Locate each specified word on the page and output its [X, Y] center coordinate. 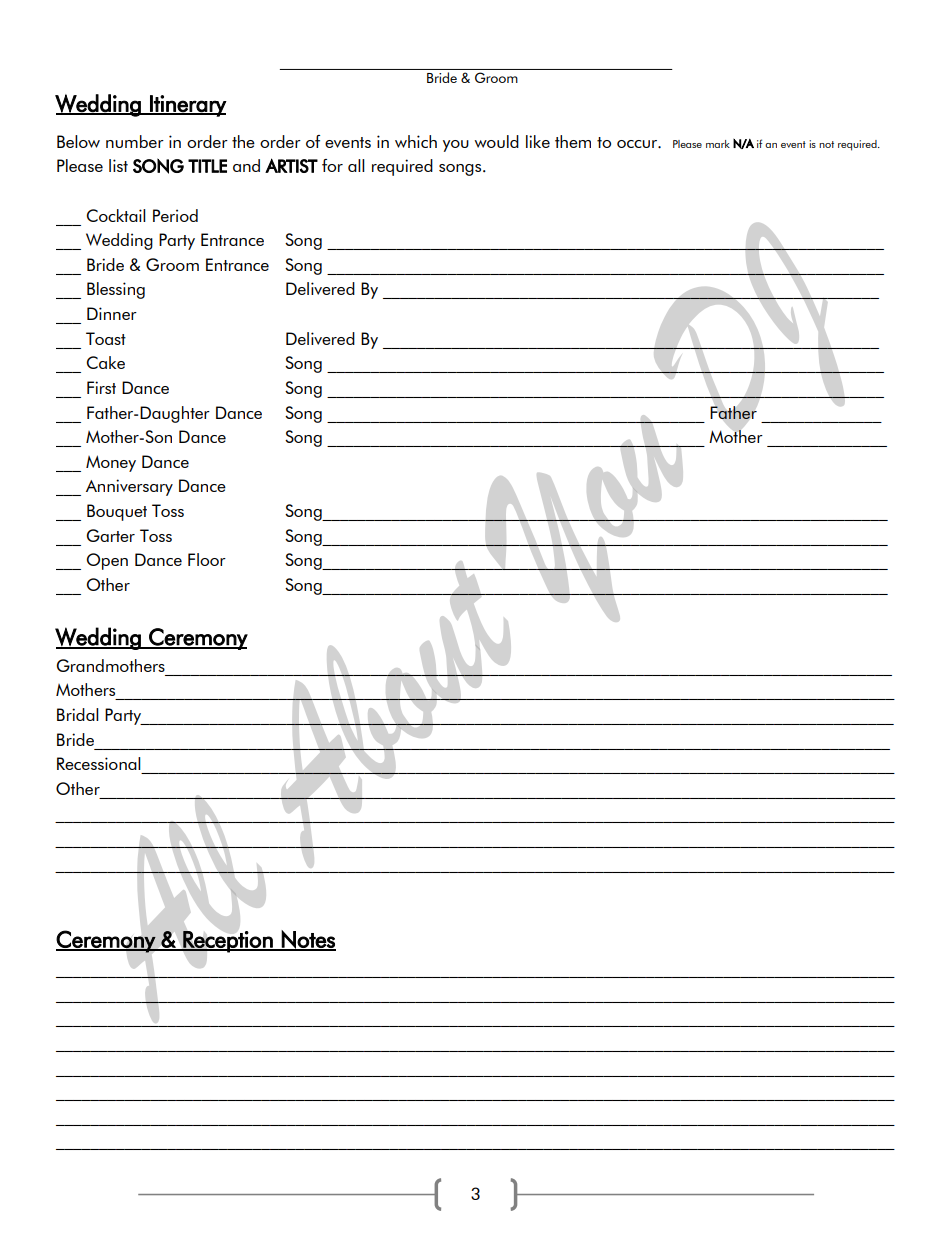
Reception [228, 942]
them [573, 141]
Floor [207, 559]
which [416, 141]
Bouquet [117, 512]
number [135, 141]
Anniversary [129, 487]
